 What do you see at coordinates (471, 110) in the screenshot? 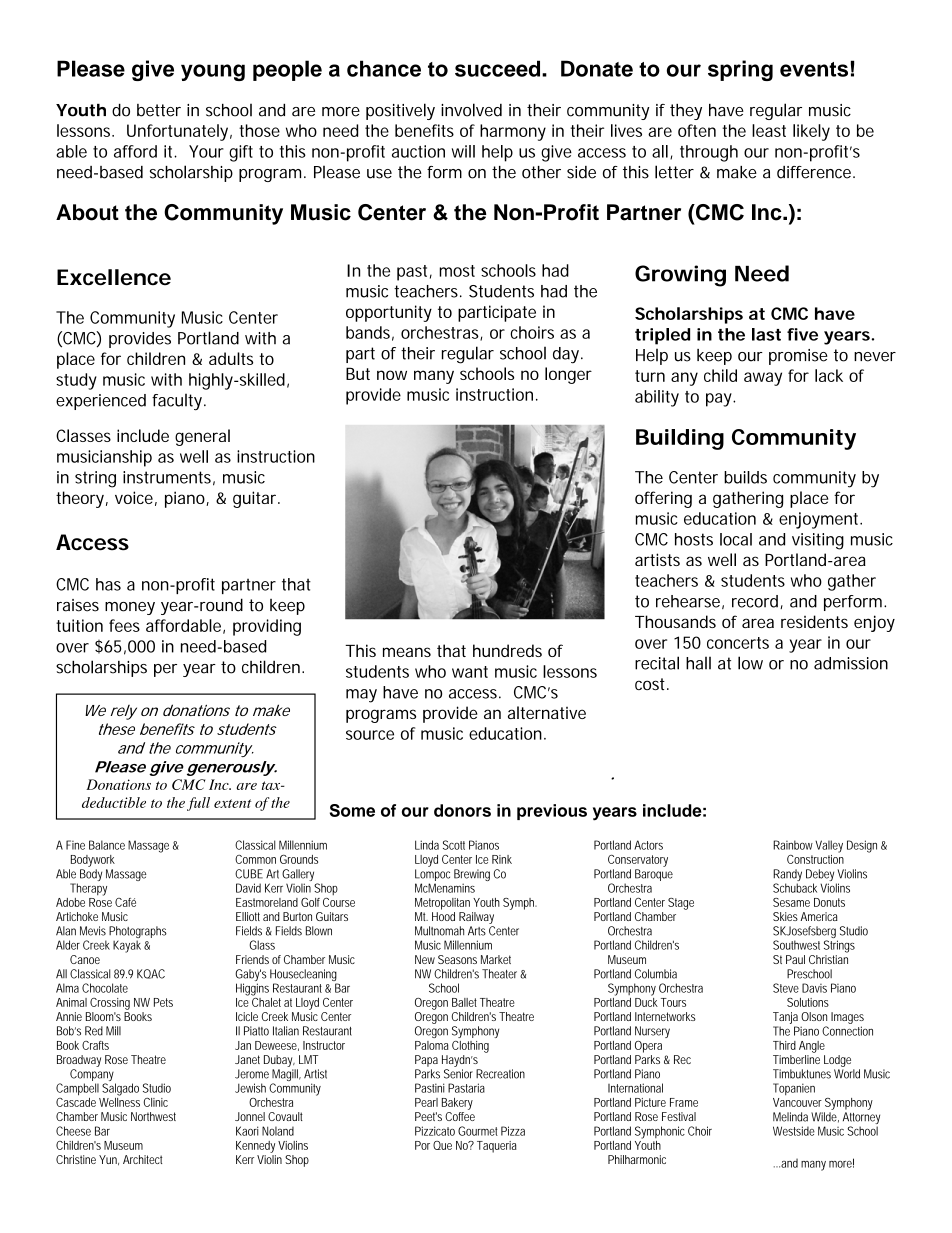
I see `involved` at bounding box center [471, 110].
